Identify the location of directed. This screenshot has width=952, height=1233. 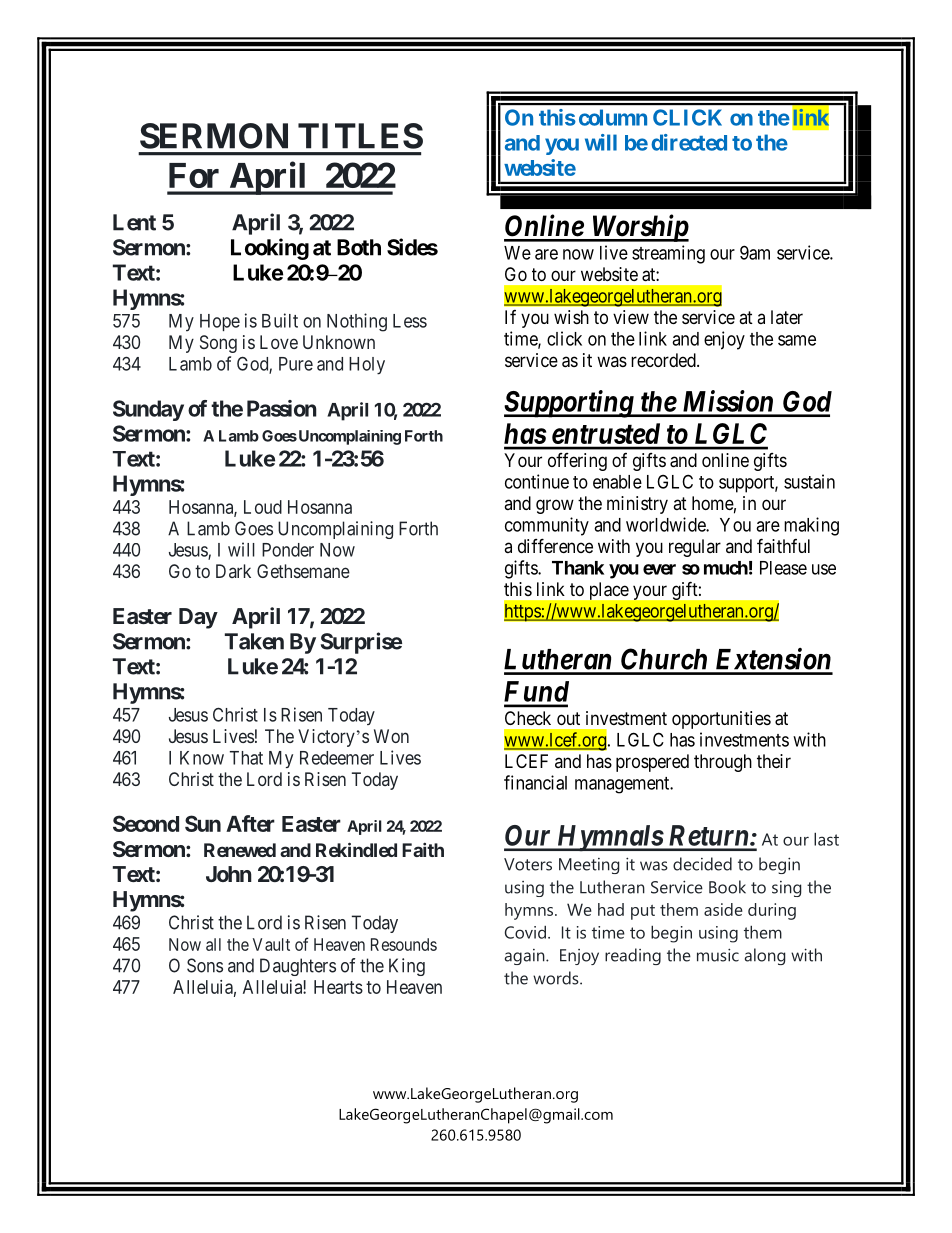
(689, 142).
